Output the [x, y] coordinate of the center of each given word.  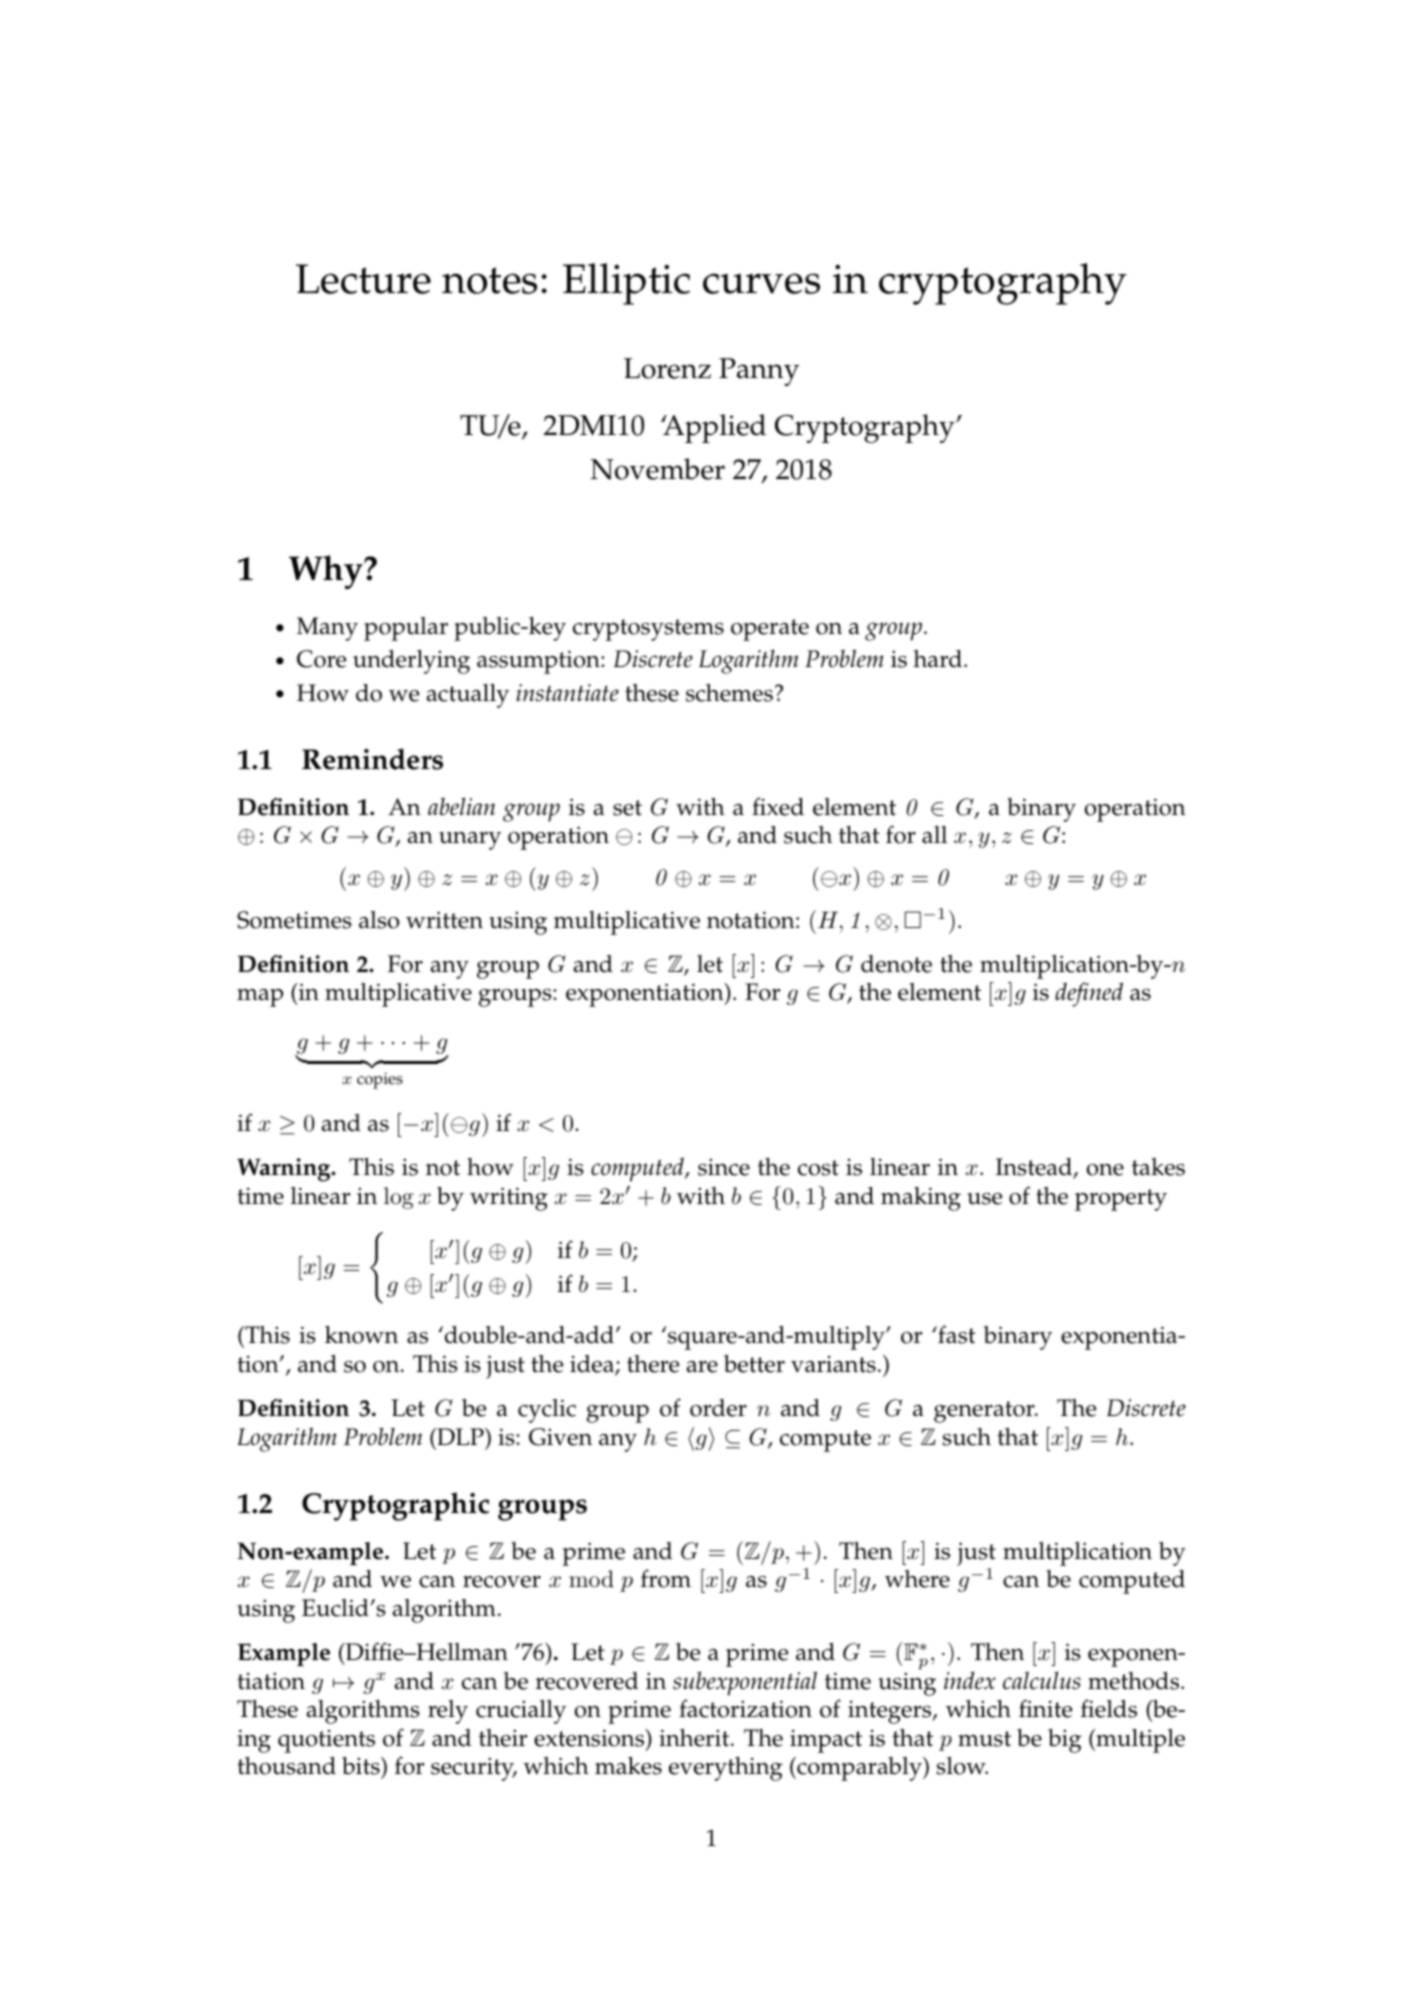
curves [761, 283]
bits [362, 1766]
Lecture [363, 279]
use [984, 1199]
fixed [778, 806]
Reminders [372, 759]
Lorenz [667, 368]
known [361, 1335]
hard [939, 659]
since [724, 1167]
